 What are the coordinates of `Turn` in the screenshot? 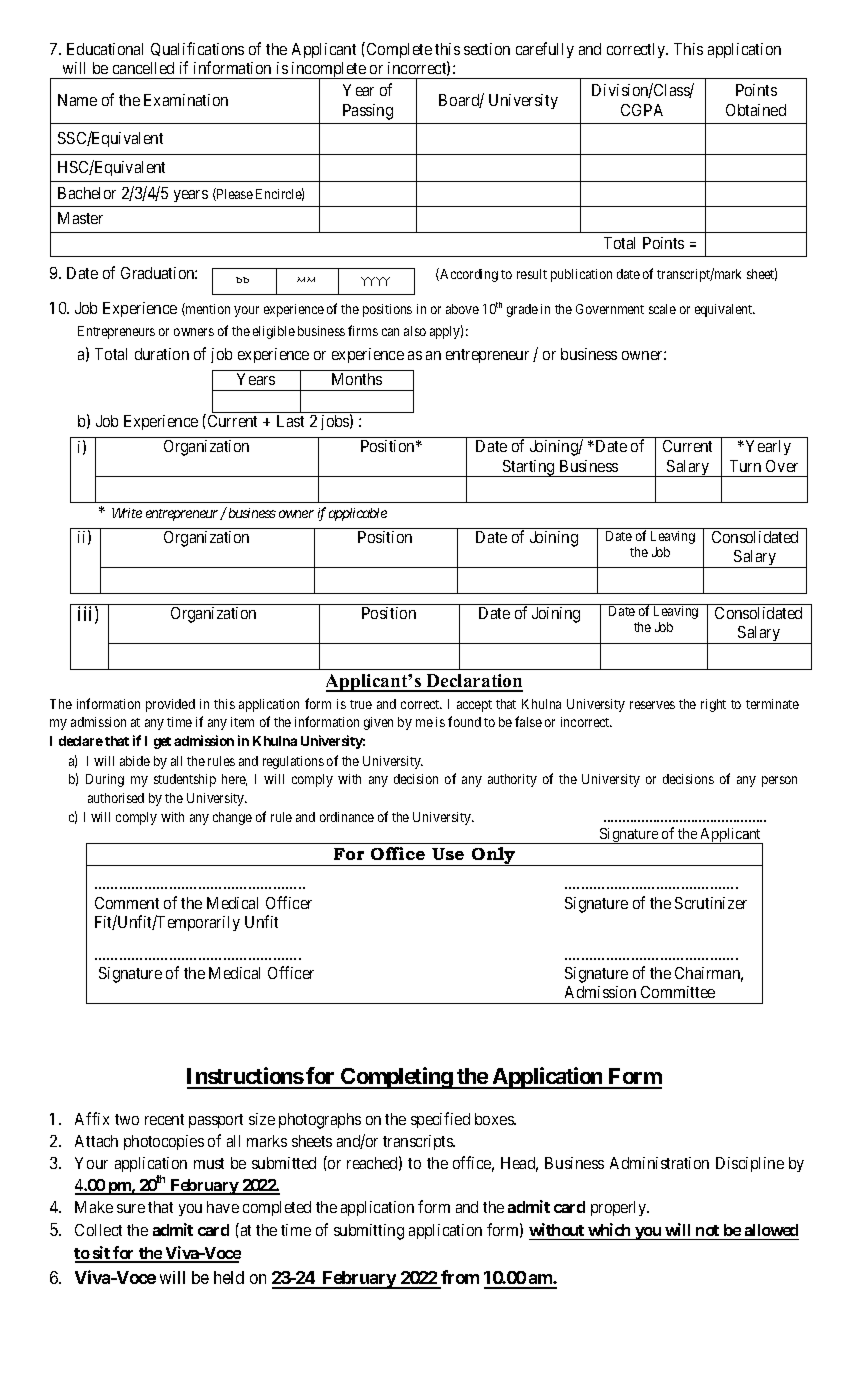 It's located at (745, 466).
